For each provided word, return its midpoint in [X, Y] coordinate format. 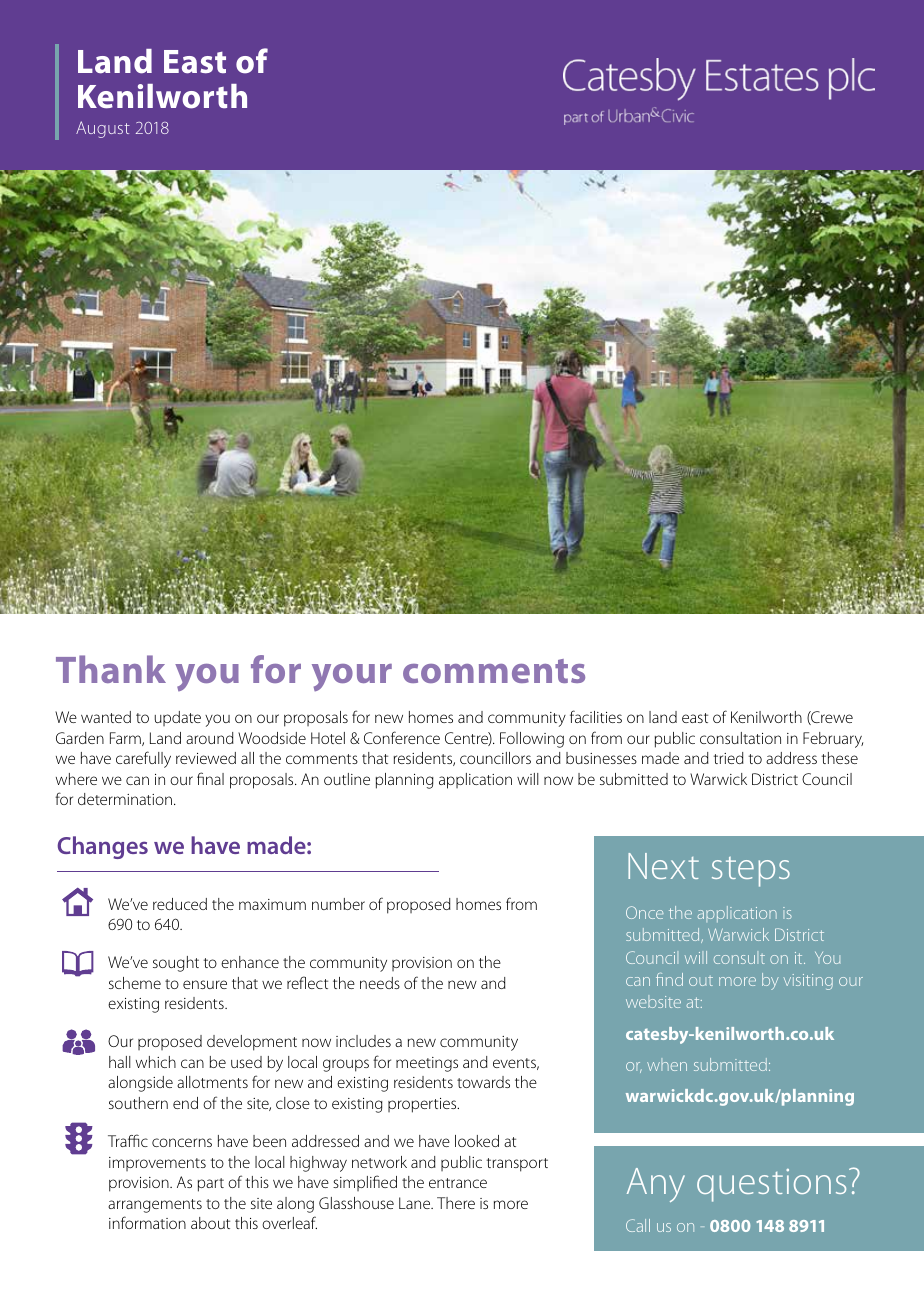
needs [380, 983]
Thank [111, 669]
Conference [402, 737]
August [103, 129]
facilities [596, 716]
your [352, 677]
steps [751, 872]
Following [532, 740]
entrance [458, 1183]
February [833, 740]
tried [728, 758]
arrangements [155, 1206]
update [178, 718]
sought [176, 964]
